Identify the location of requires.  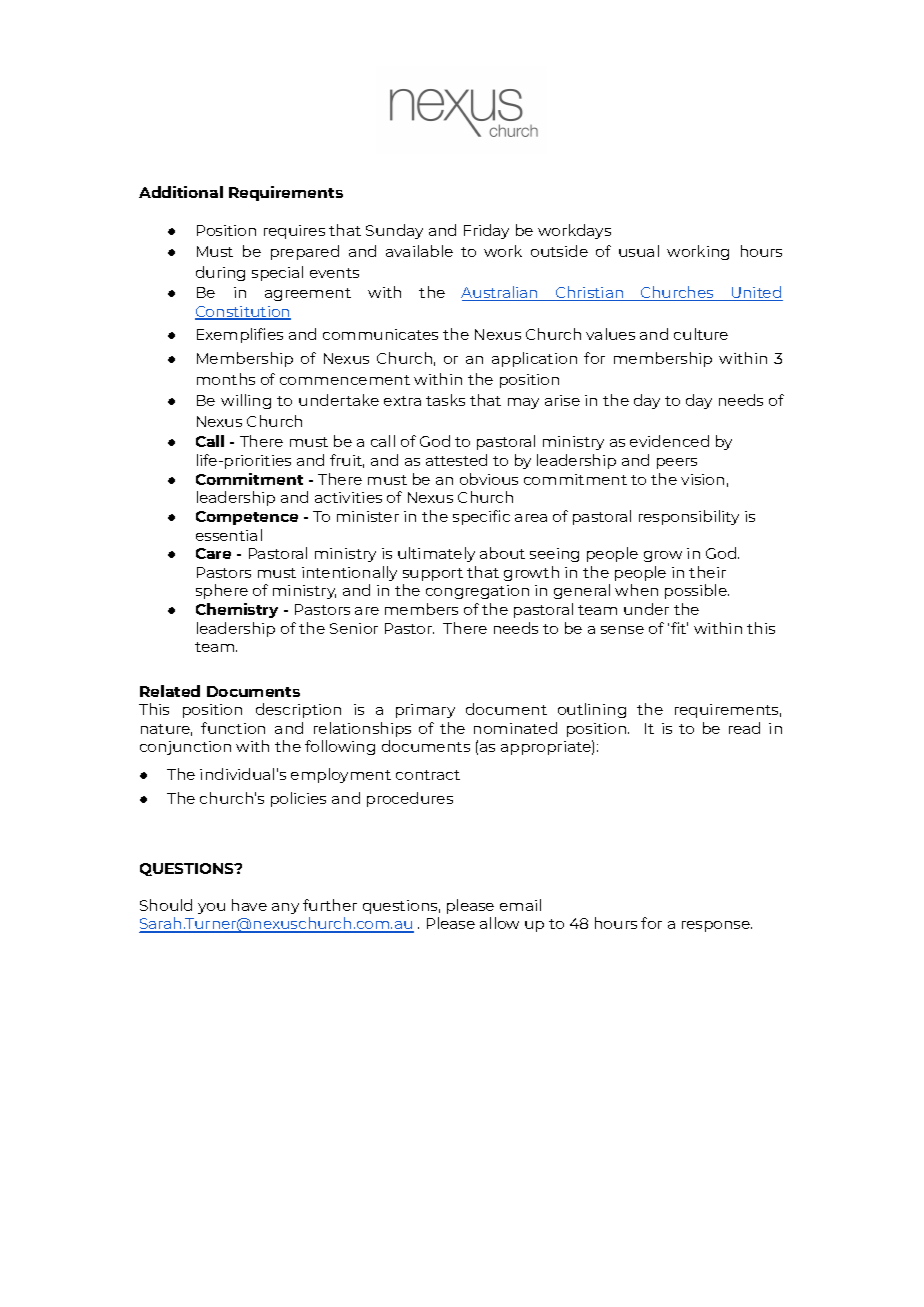
(294, 232).
